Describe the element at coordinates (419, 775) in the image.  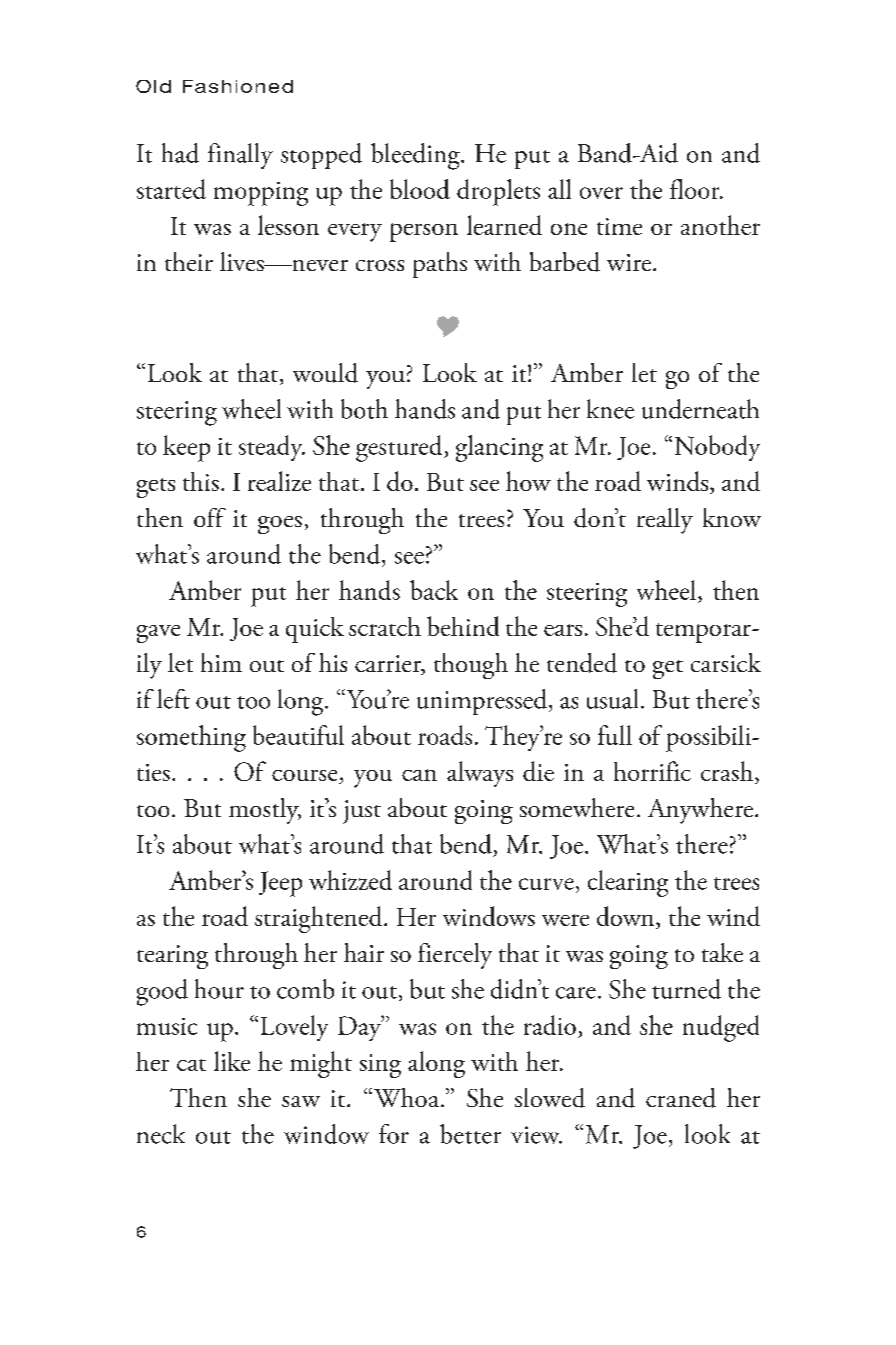
I see `can` at that location.
